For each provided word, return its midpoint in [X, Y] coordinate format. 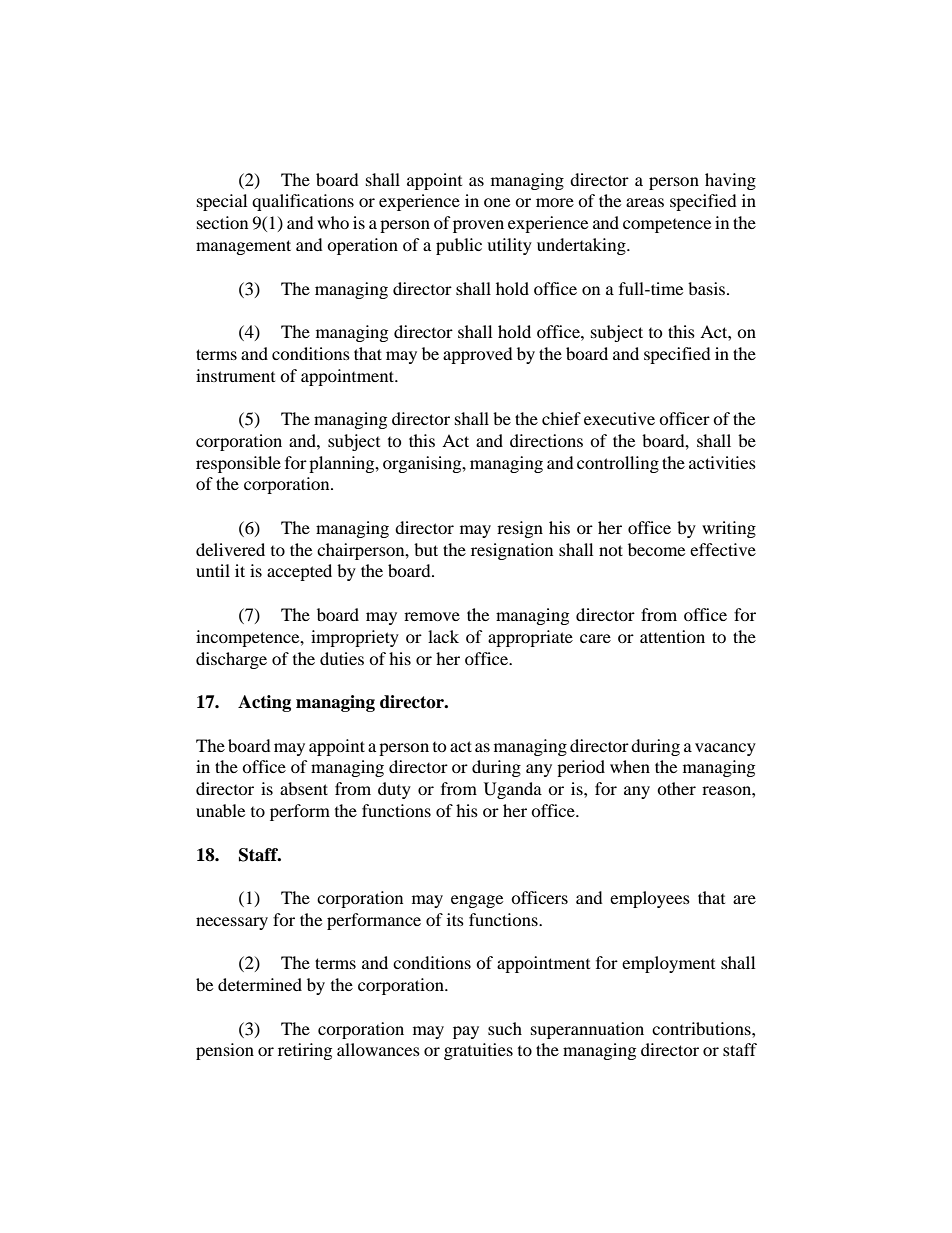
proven [478, 226]
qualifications [303, 202]
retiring [305, 1051]
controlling [618, 464]
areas [645, 202]
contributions [702, 1028]
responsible [238, 464]
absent [304, 788]
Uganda [513, 790]
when [630, 766]
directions [546, 440]
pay [466, 1032]
